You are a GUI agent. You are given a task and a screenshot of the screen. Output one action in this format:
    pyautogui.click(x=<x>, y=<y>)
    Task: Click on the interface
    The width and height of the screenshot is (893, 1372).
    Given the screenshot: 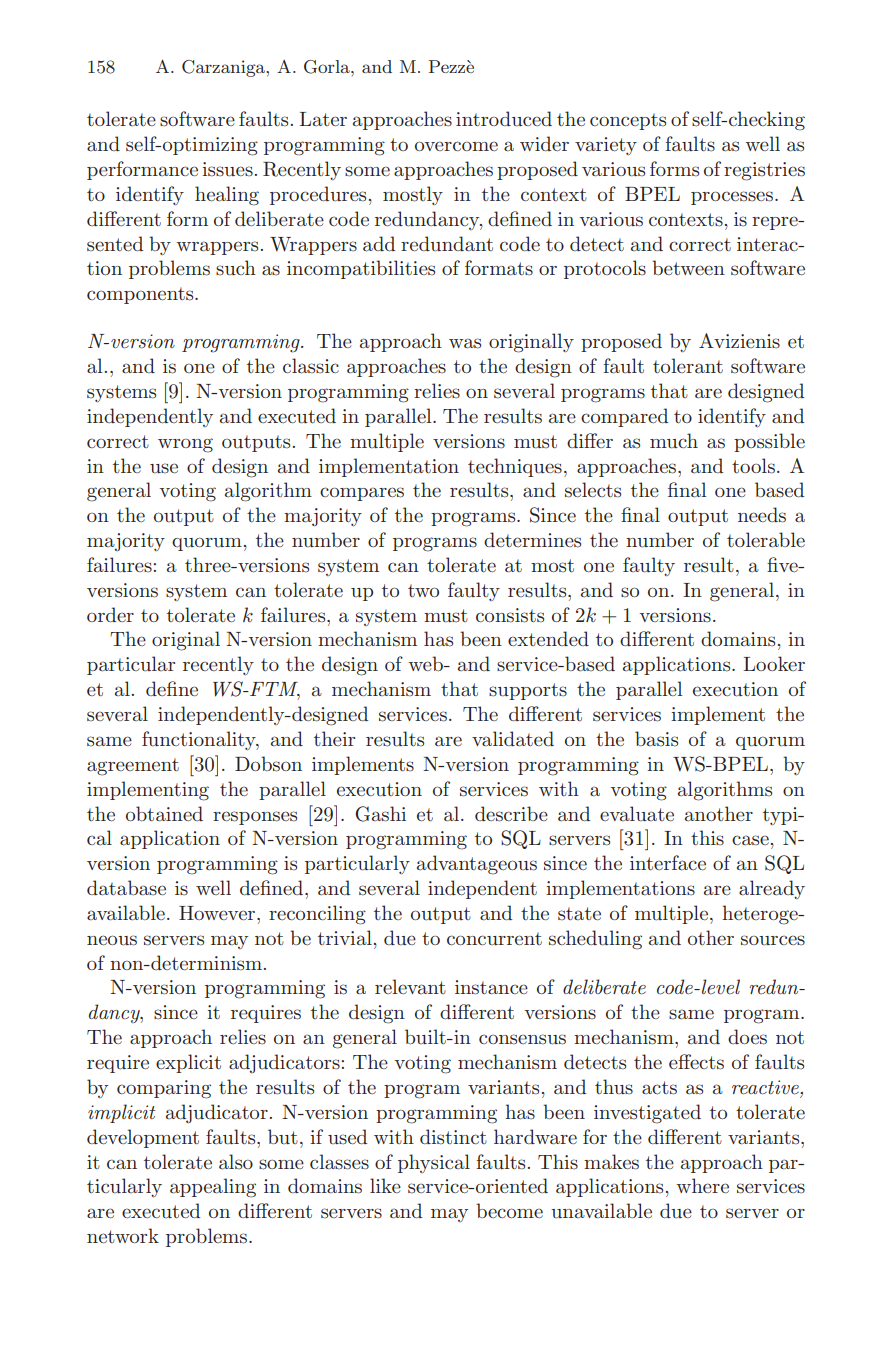 What is the action you would take?
    pyautogui.click(x=668, y=863)
